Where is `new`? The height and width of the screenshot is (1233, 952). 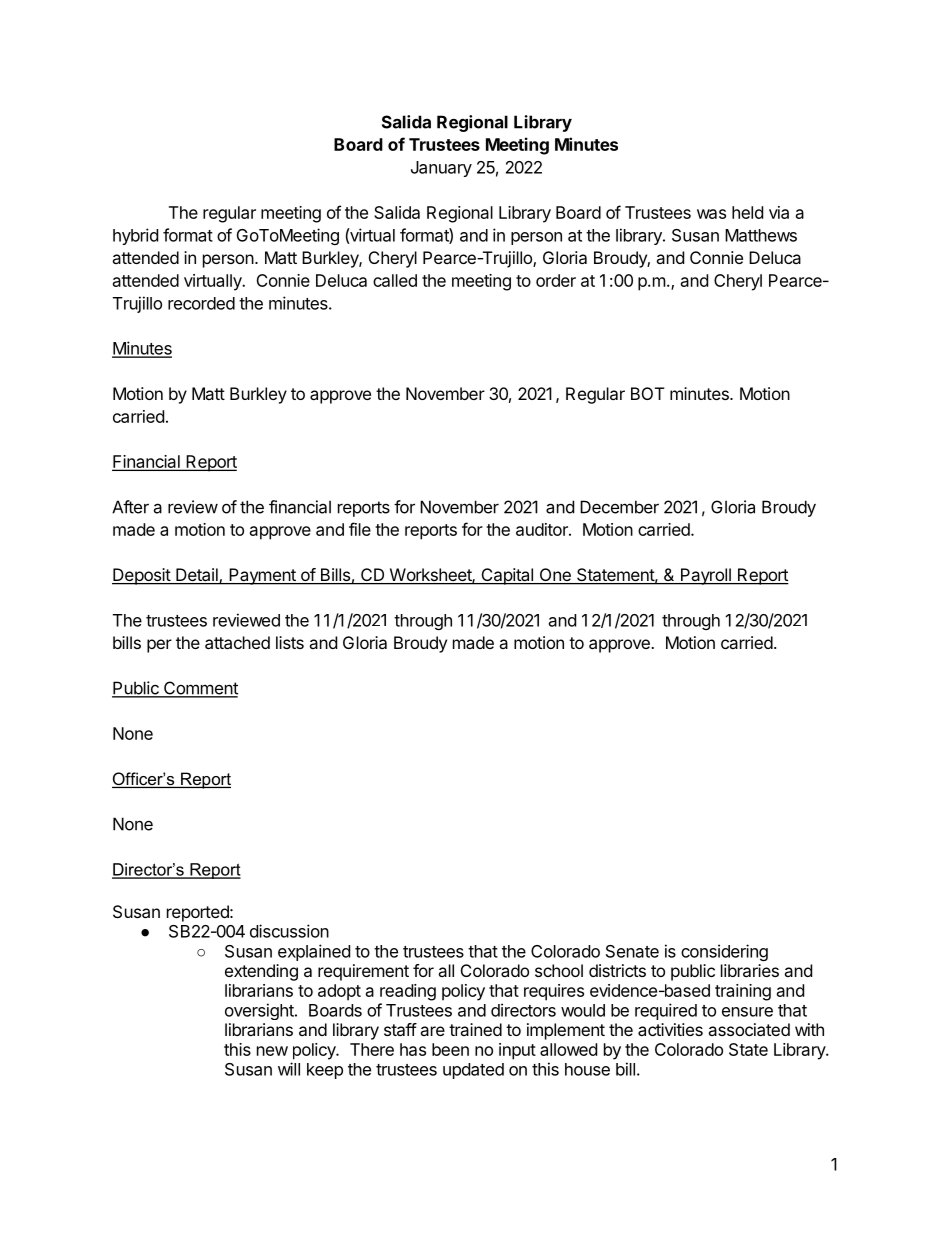 new is located at coordinates (272, 1051).
